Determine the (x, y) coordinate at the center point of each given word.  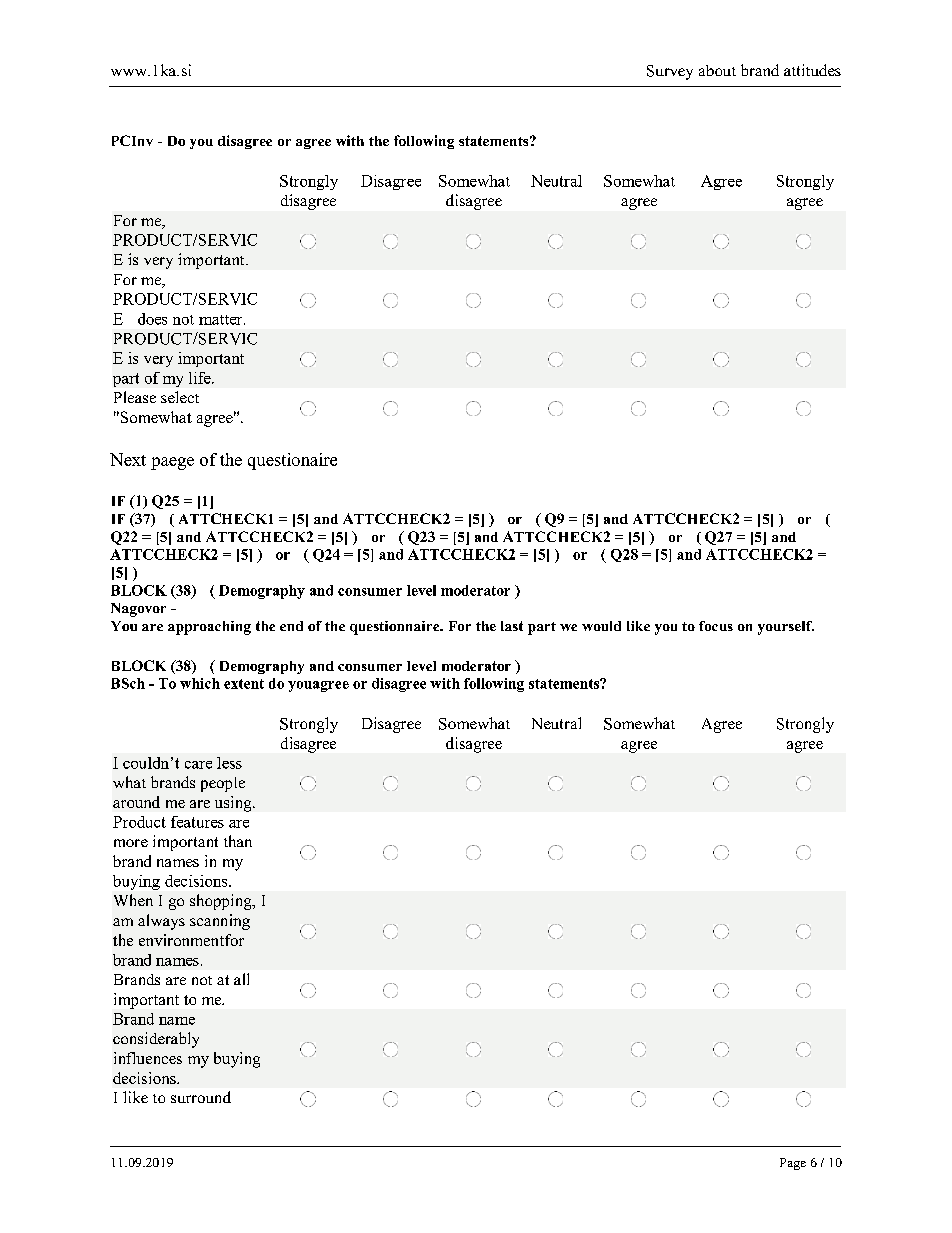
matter (222, 320)
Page (793, 1164)
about (717, 70)
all (241, 979)
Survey (670, 72)
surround (201, 1097)
